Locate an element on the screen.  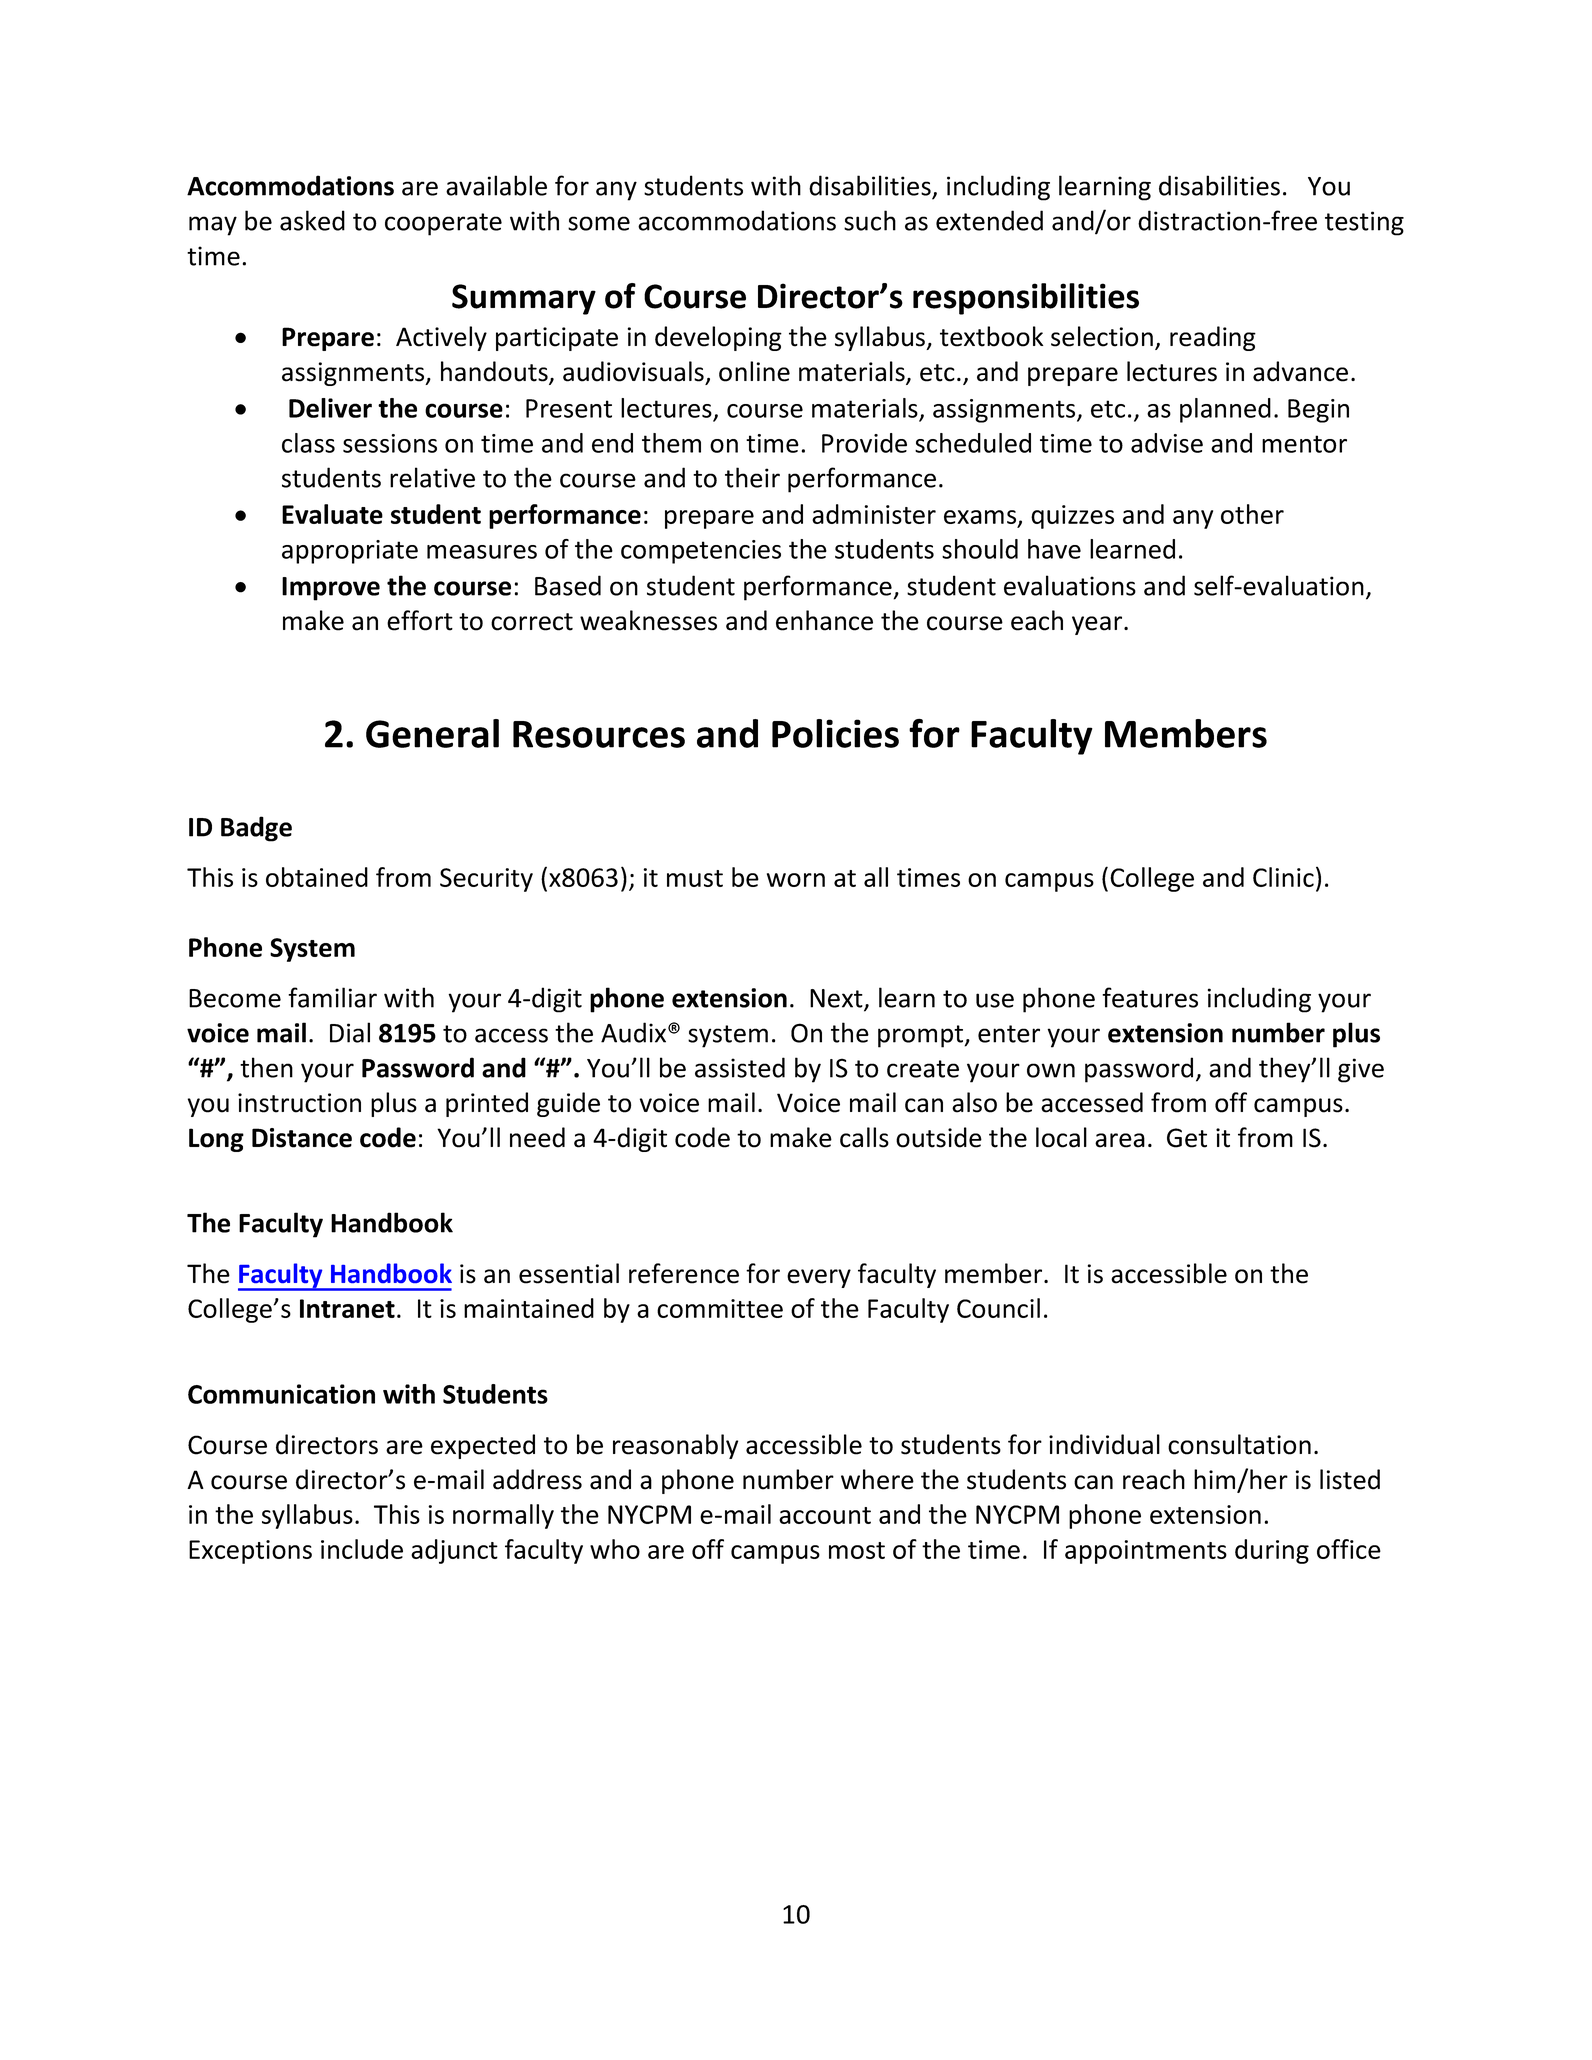
include is located at coordinates (362, 1549).
